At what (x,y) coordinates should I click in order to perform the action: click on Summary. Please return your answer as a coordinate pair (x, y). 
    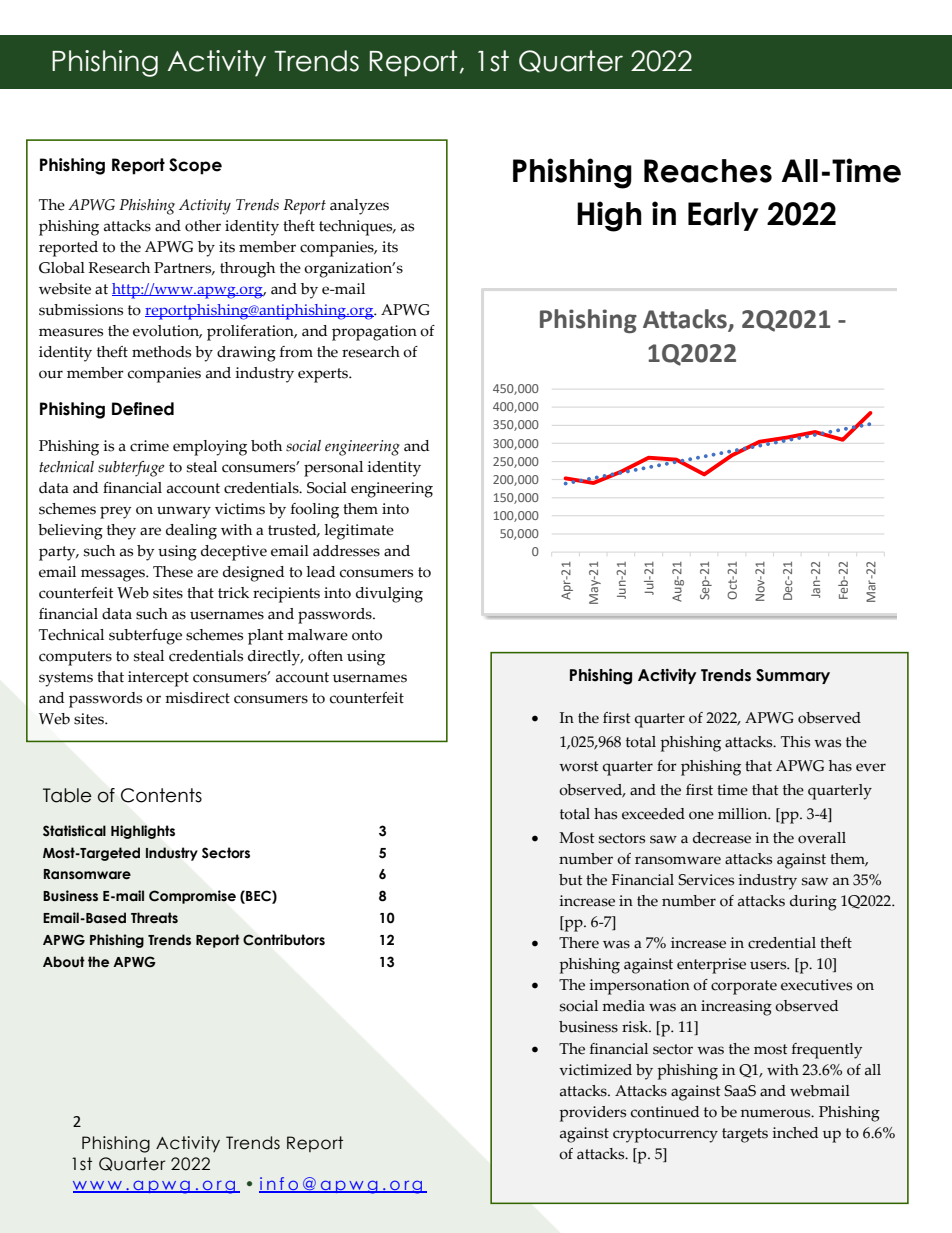
    Looking at the image, I should click on (793, 676).
